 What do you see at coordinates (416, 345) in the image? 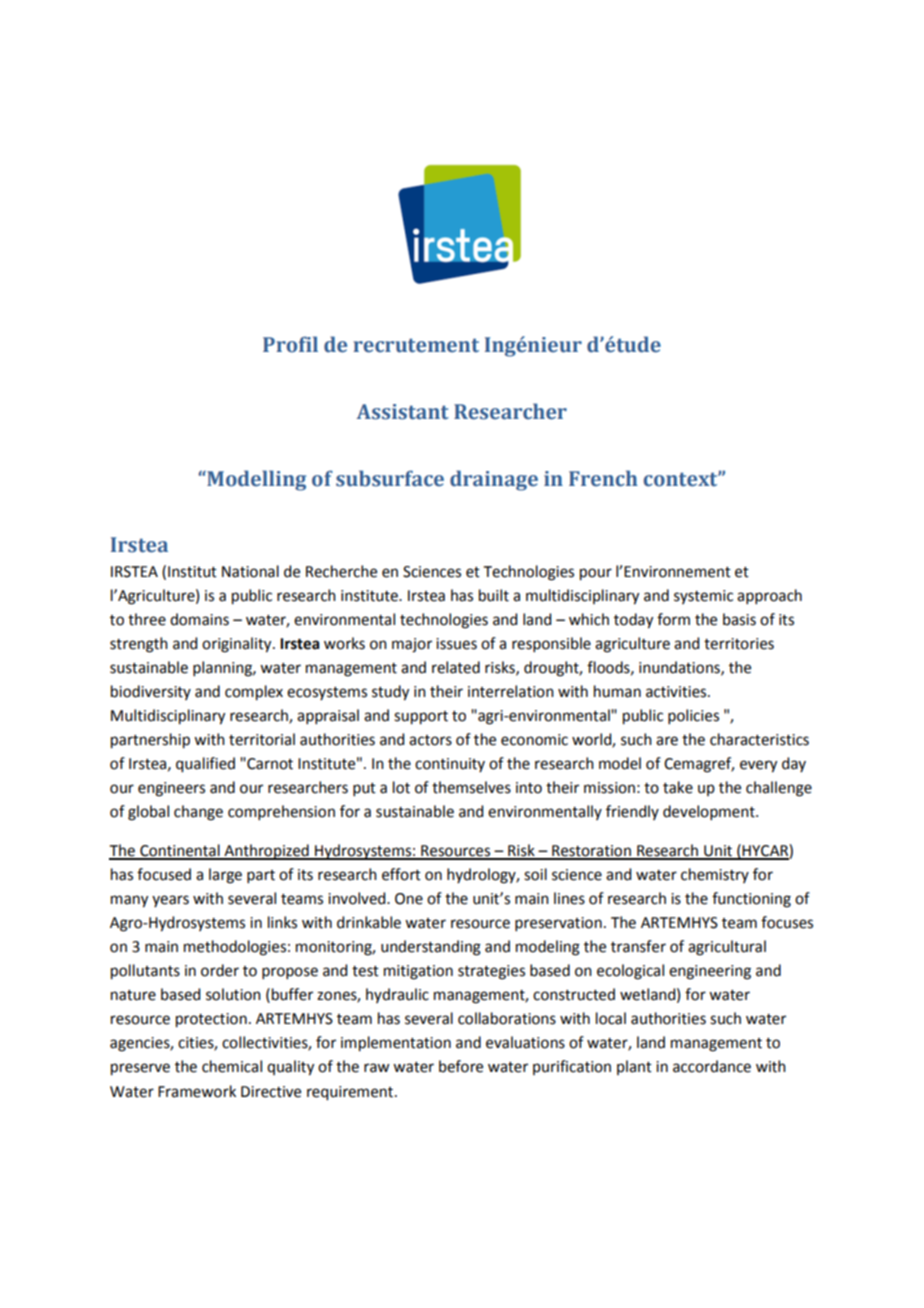
I see `recrutement` at bounding box center [416, 345].
